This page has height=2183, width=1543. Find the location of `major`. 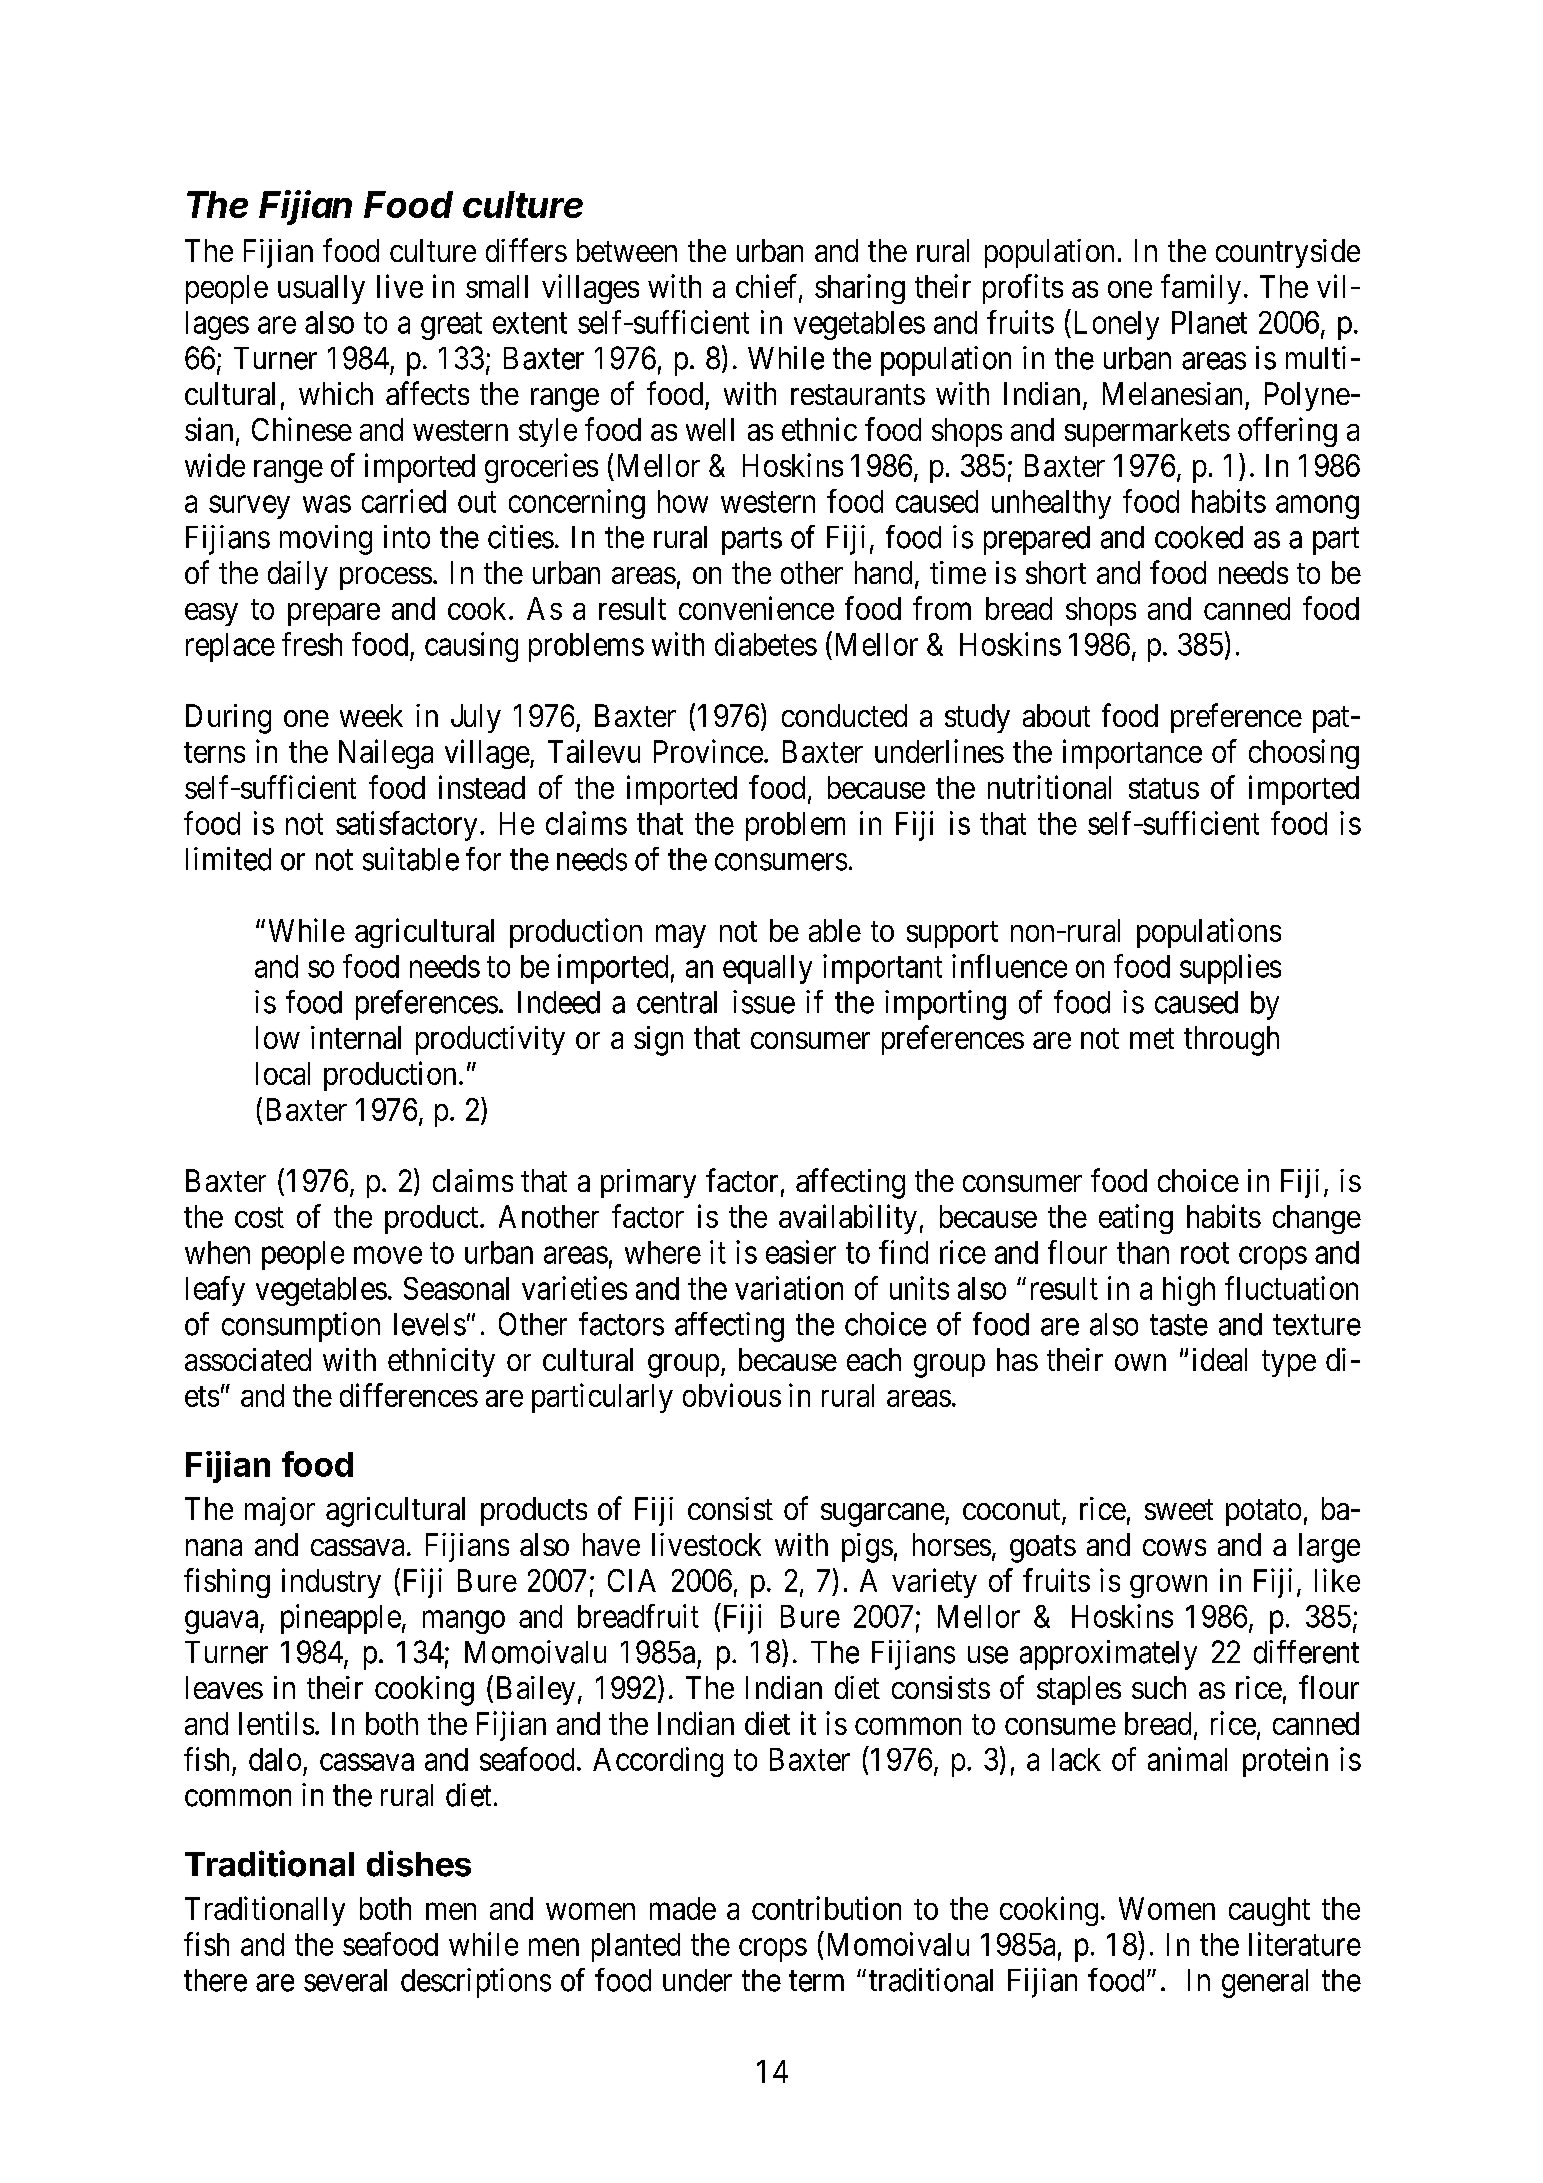

major is located at coordinates (280, 1511).
